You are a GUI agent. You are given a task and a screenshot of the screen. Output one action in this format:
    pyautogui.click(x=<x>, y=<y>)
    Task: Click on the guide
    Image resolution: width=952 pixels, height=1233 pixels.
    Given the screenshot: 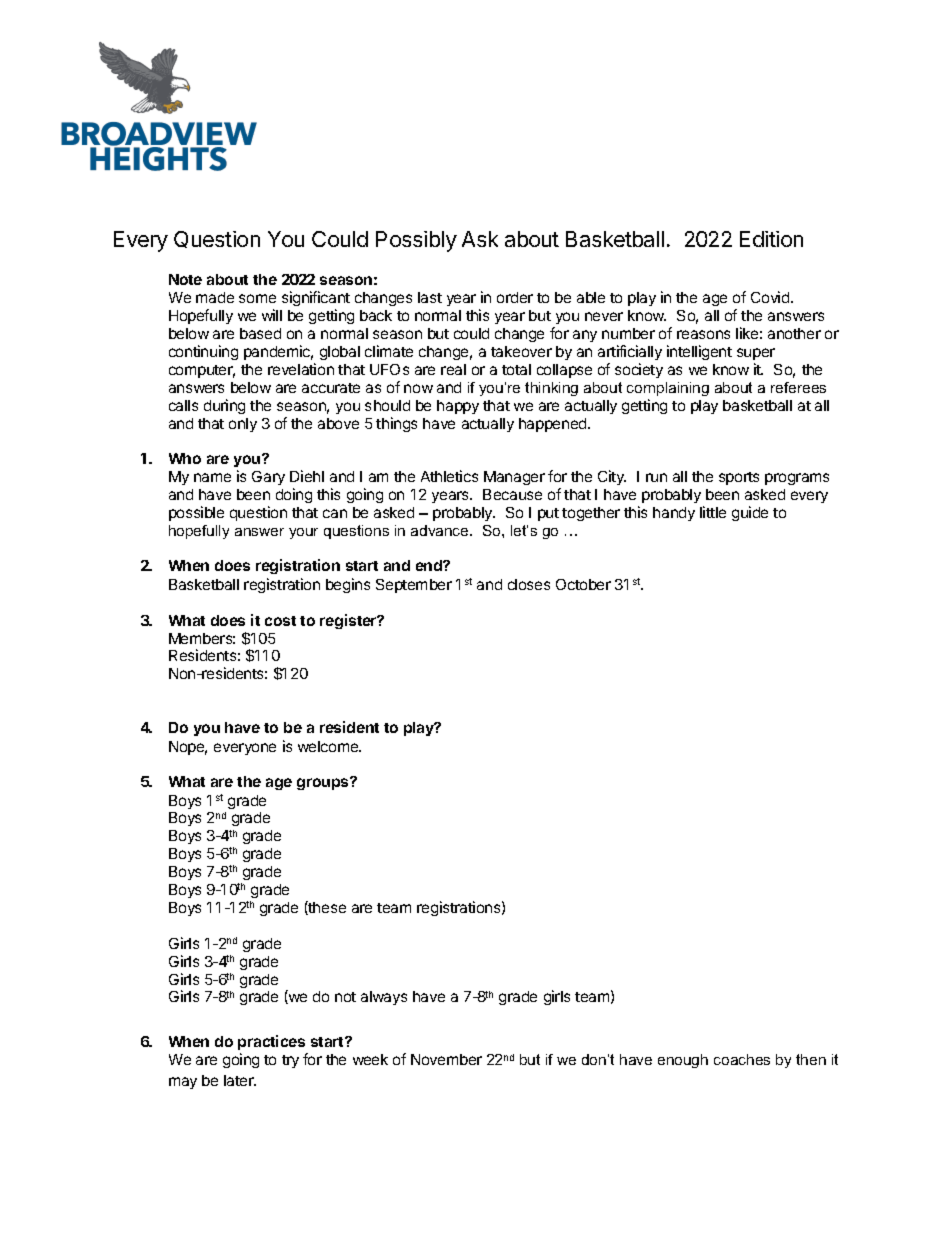 What is the action you would take?
    pyautogui.click(x=750, y=513)
